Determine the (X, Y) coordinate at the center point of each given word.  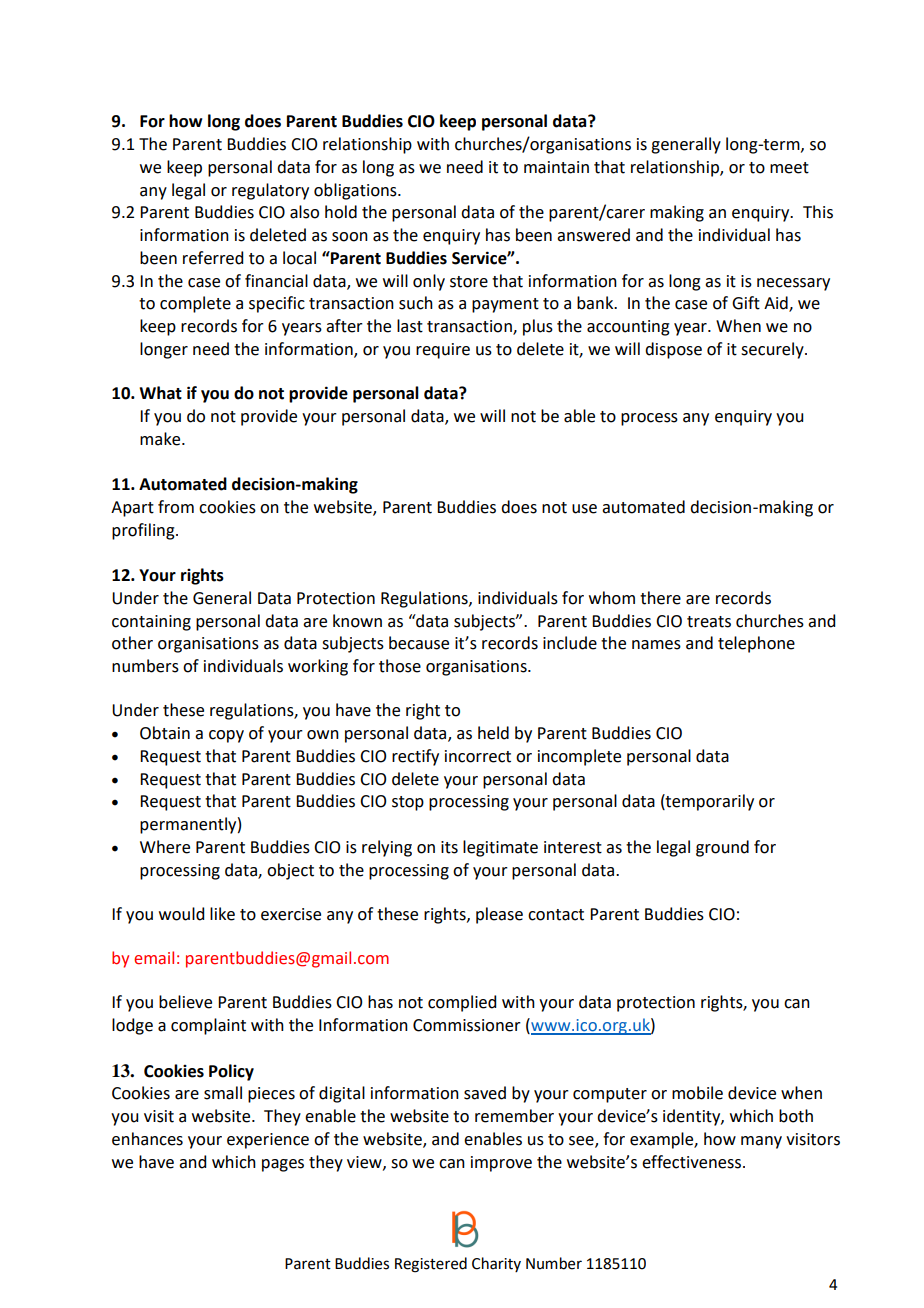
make (161, 439)
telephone (756, 644)
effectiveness (691, 1162)
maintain (556, 167)
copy (226, 736)
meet (789, 168)
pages (283, 1165)
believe (185, 1002)
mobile (697, 1093)
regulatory (270, 191)
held (493, 733)
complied (462, 1003)
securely (773, 350)
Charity (496, 1264)
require (443, 351)
